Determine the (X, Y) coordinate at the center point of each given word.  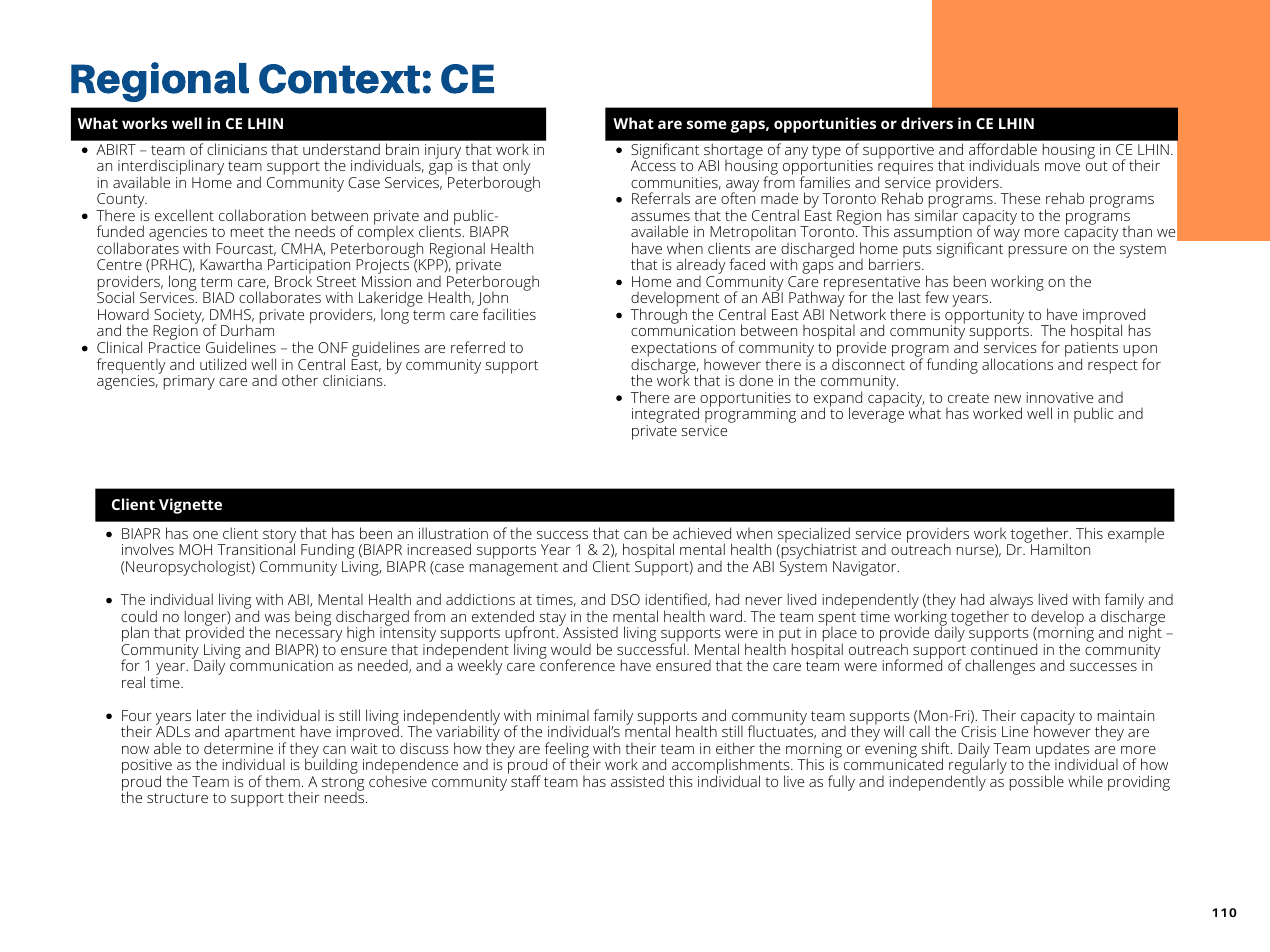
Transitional (256, 548)
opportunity (984, 318)
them (282, 781)
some (707, 124)
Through (659, 315)
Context (341, 79)
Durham (247, 329)
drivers (927, 123)
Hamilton (1059, 548)
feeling (567, 751)
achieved (702, 533)
